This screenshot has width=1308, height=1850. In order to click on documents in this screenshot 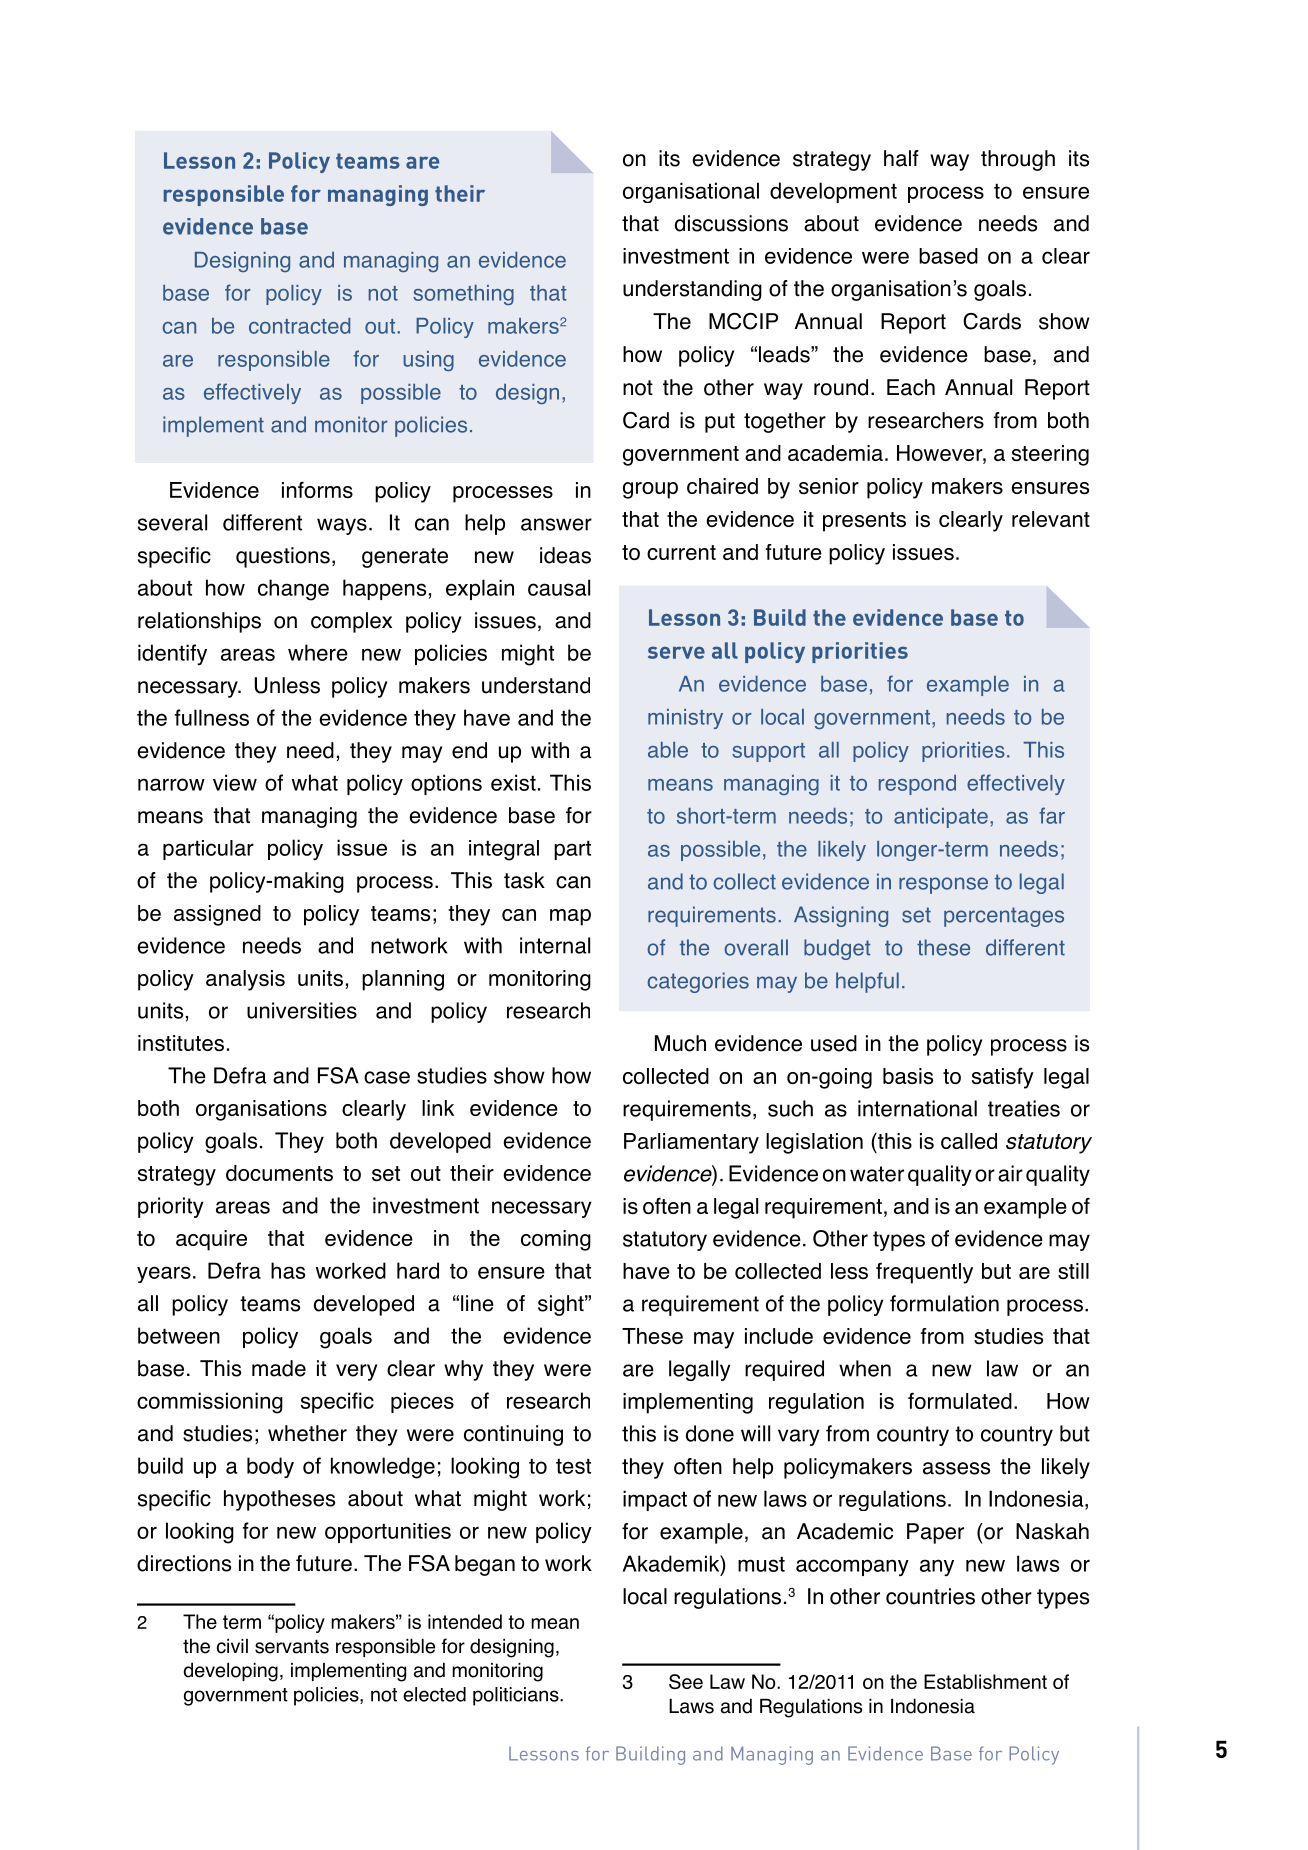, I will do `click(279, 1173)`.
